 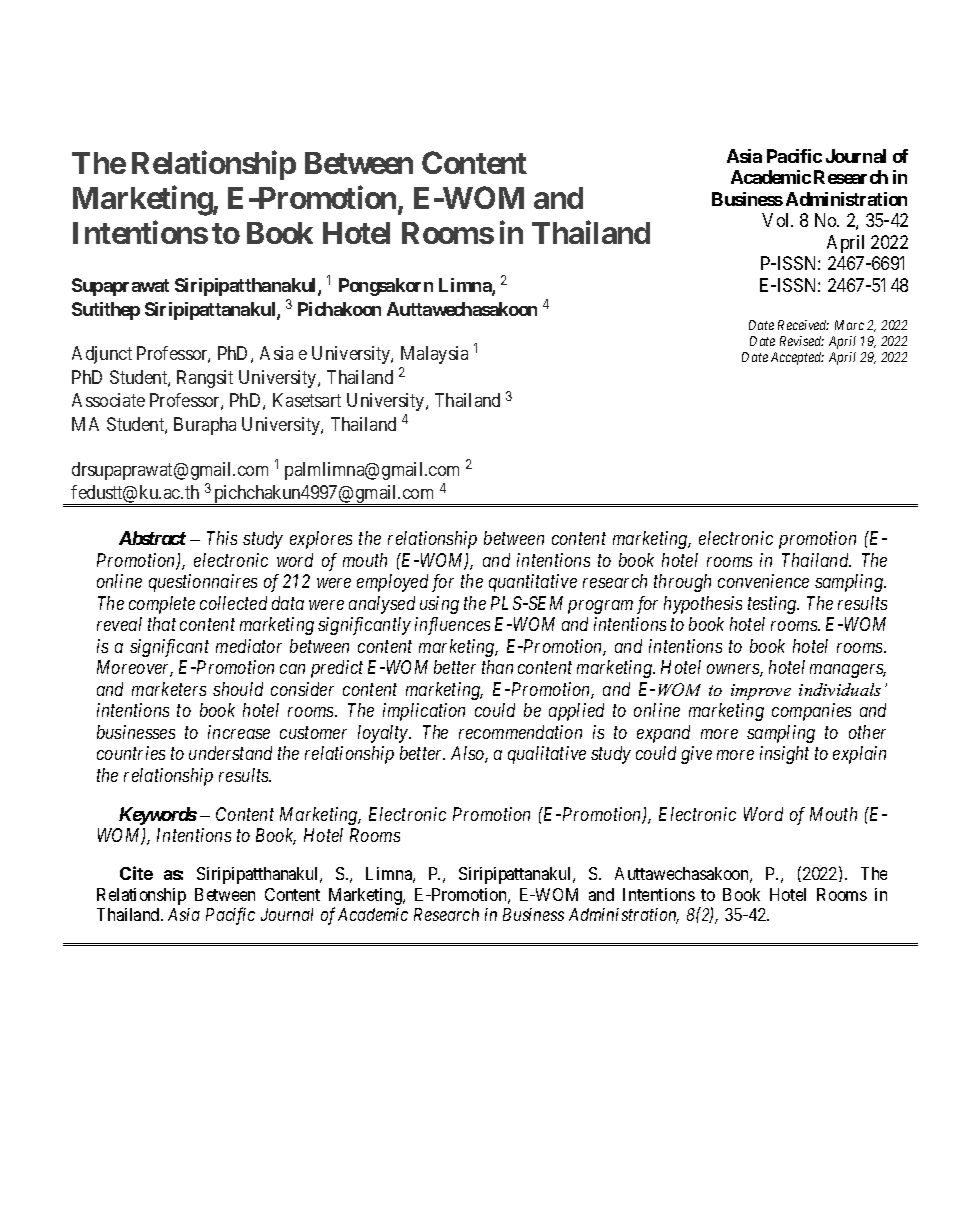 I want to click on managers, so click(x=848, y=671).
